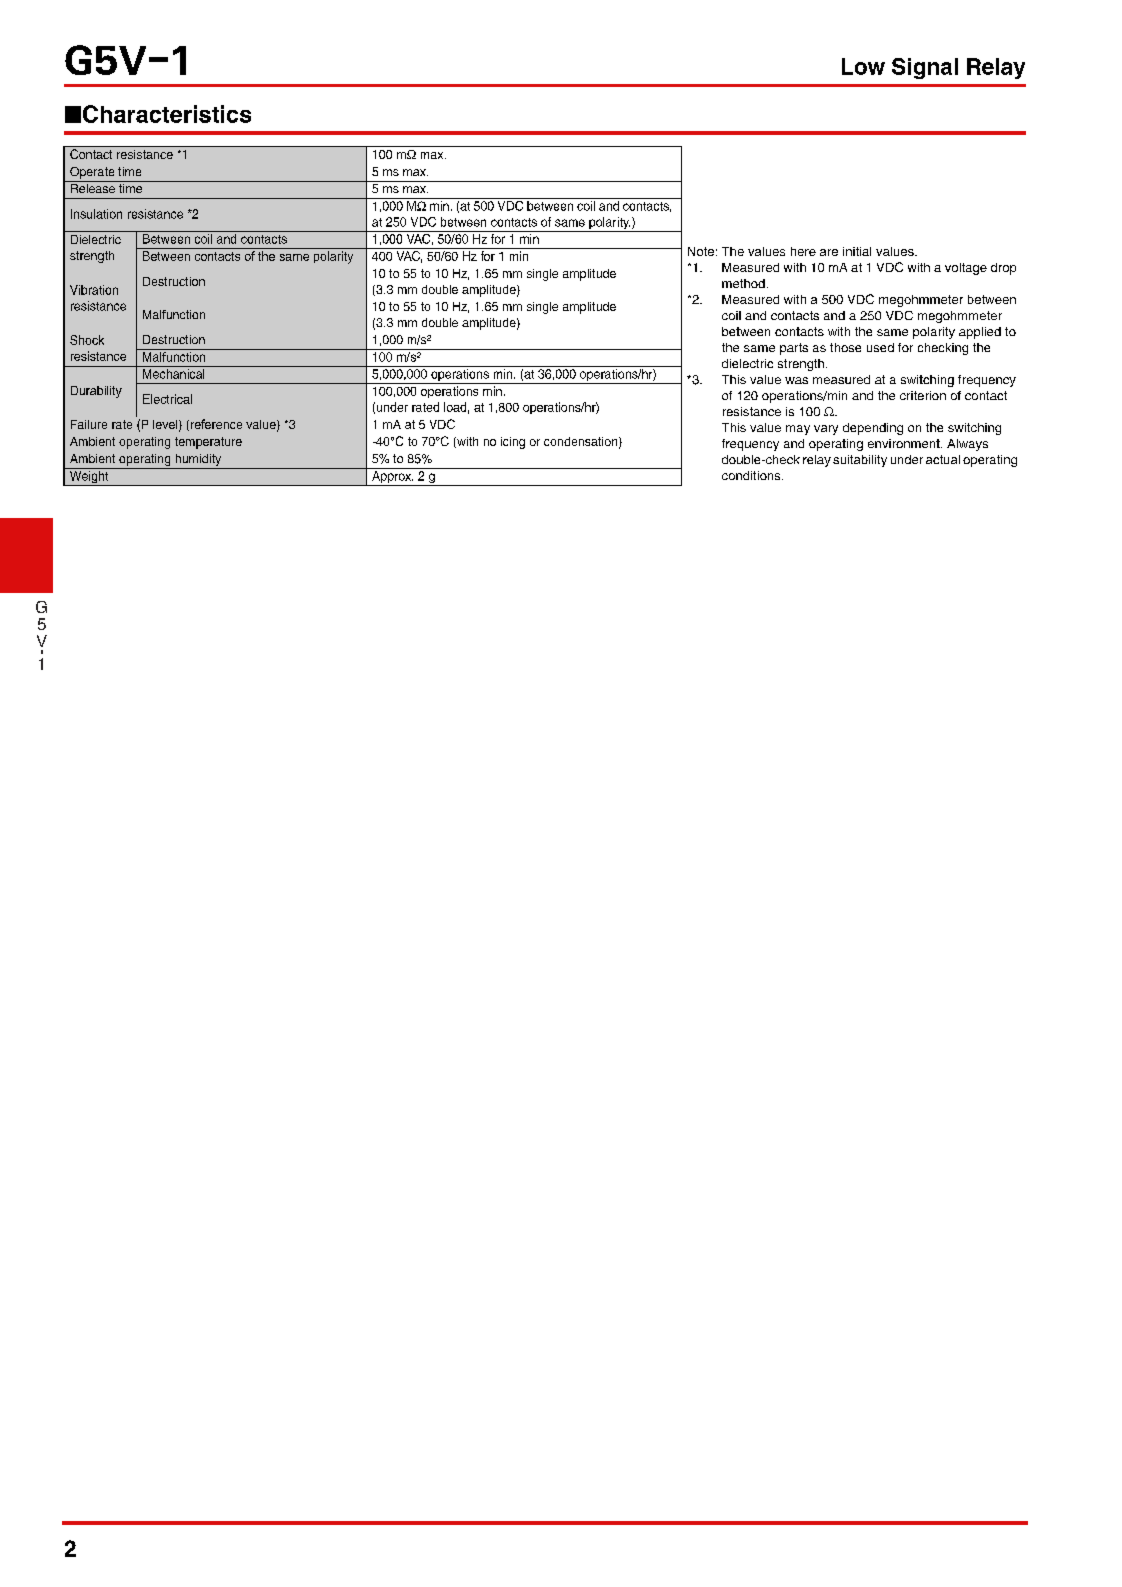 The image size is (1122, 1587). I want to click on voltage, so click(966, 269).
